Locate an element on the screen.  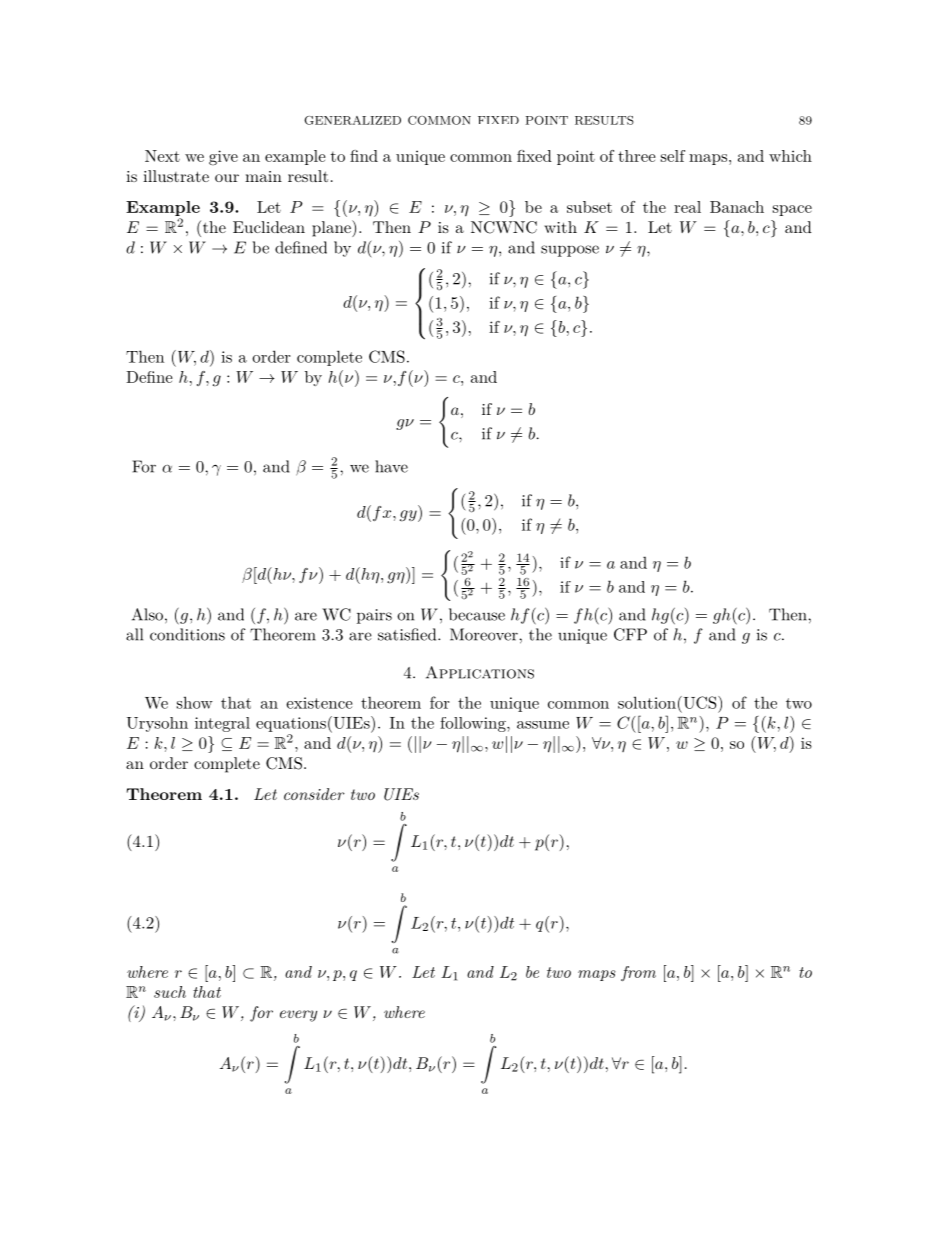
find is located at coordinates (364, 156).
